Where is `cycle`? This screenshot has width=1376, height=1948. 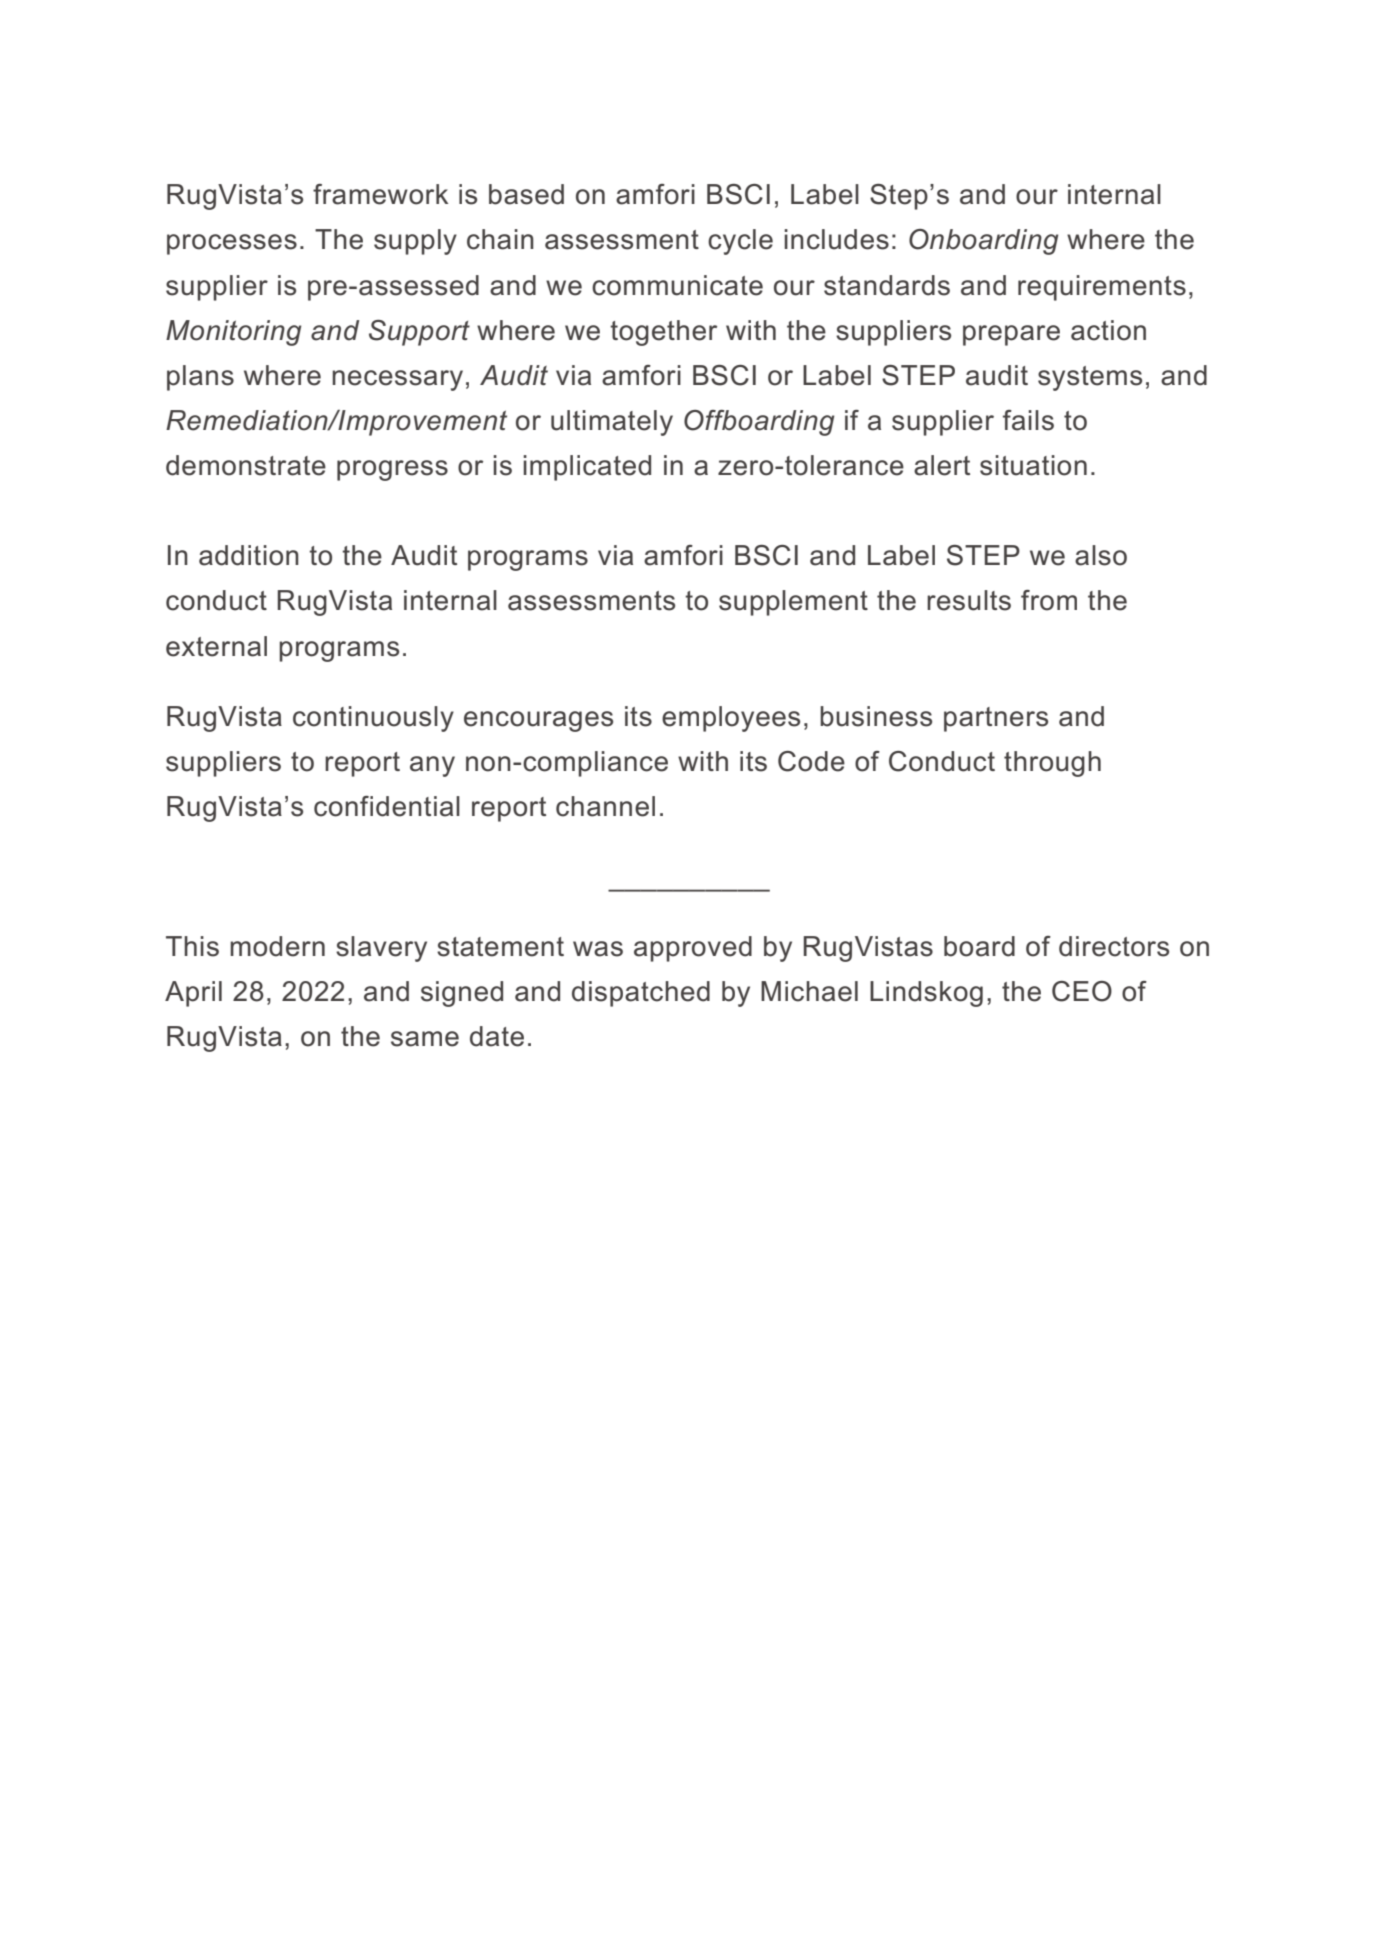 cycle is located at coordinates (740, 242).
